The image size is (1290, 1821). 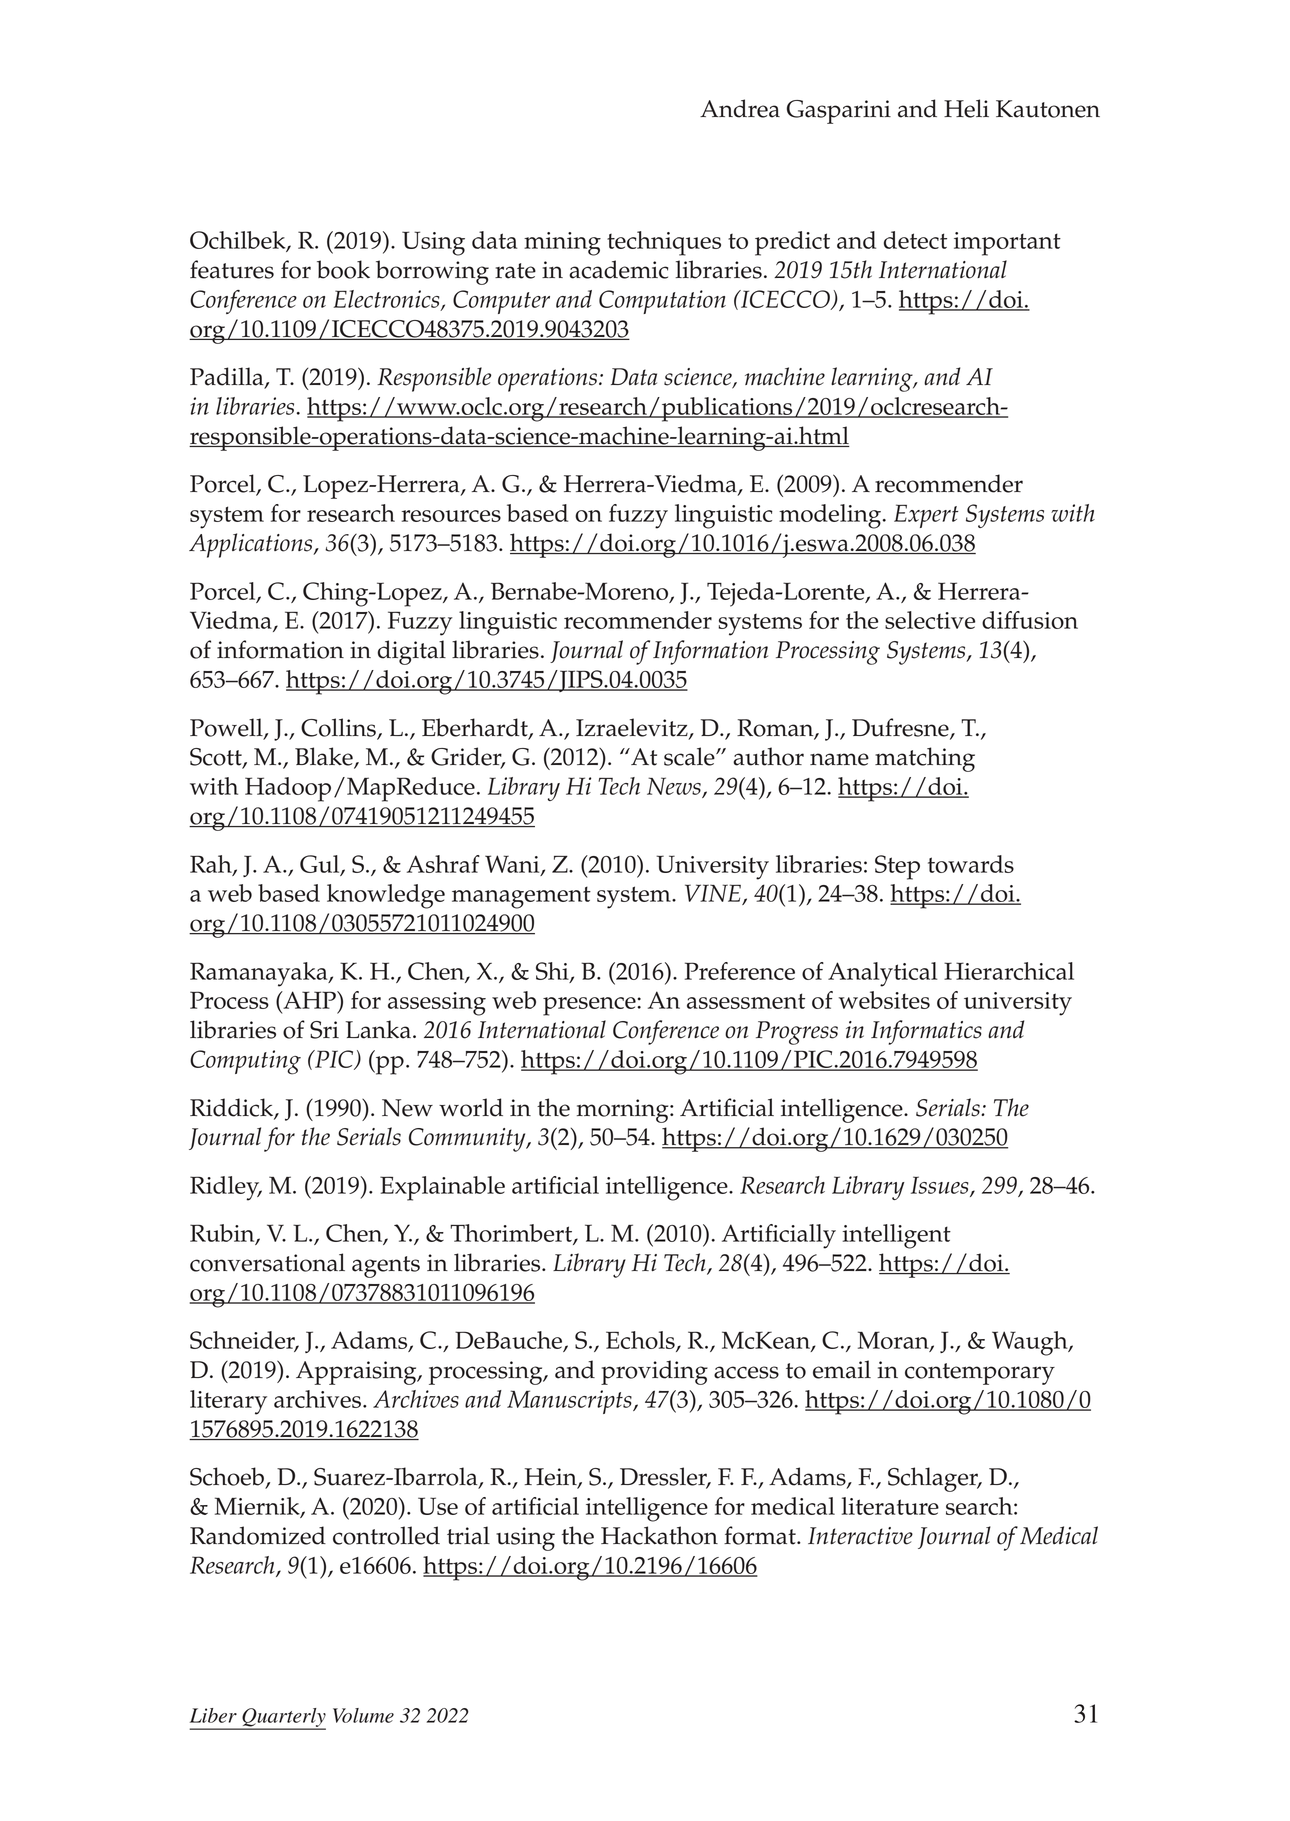 I want to click on resources, so click(x=451, y=516).
